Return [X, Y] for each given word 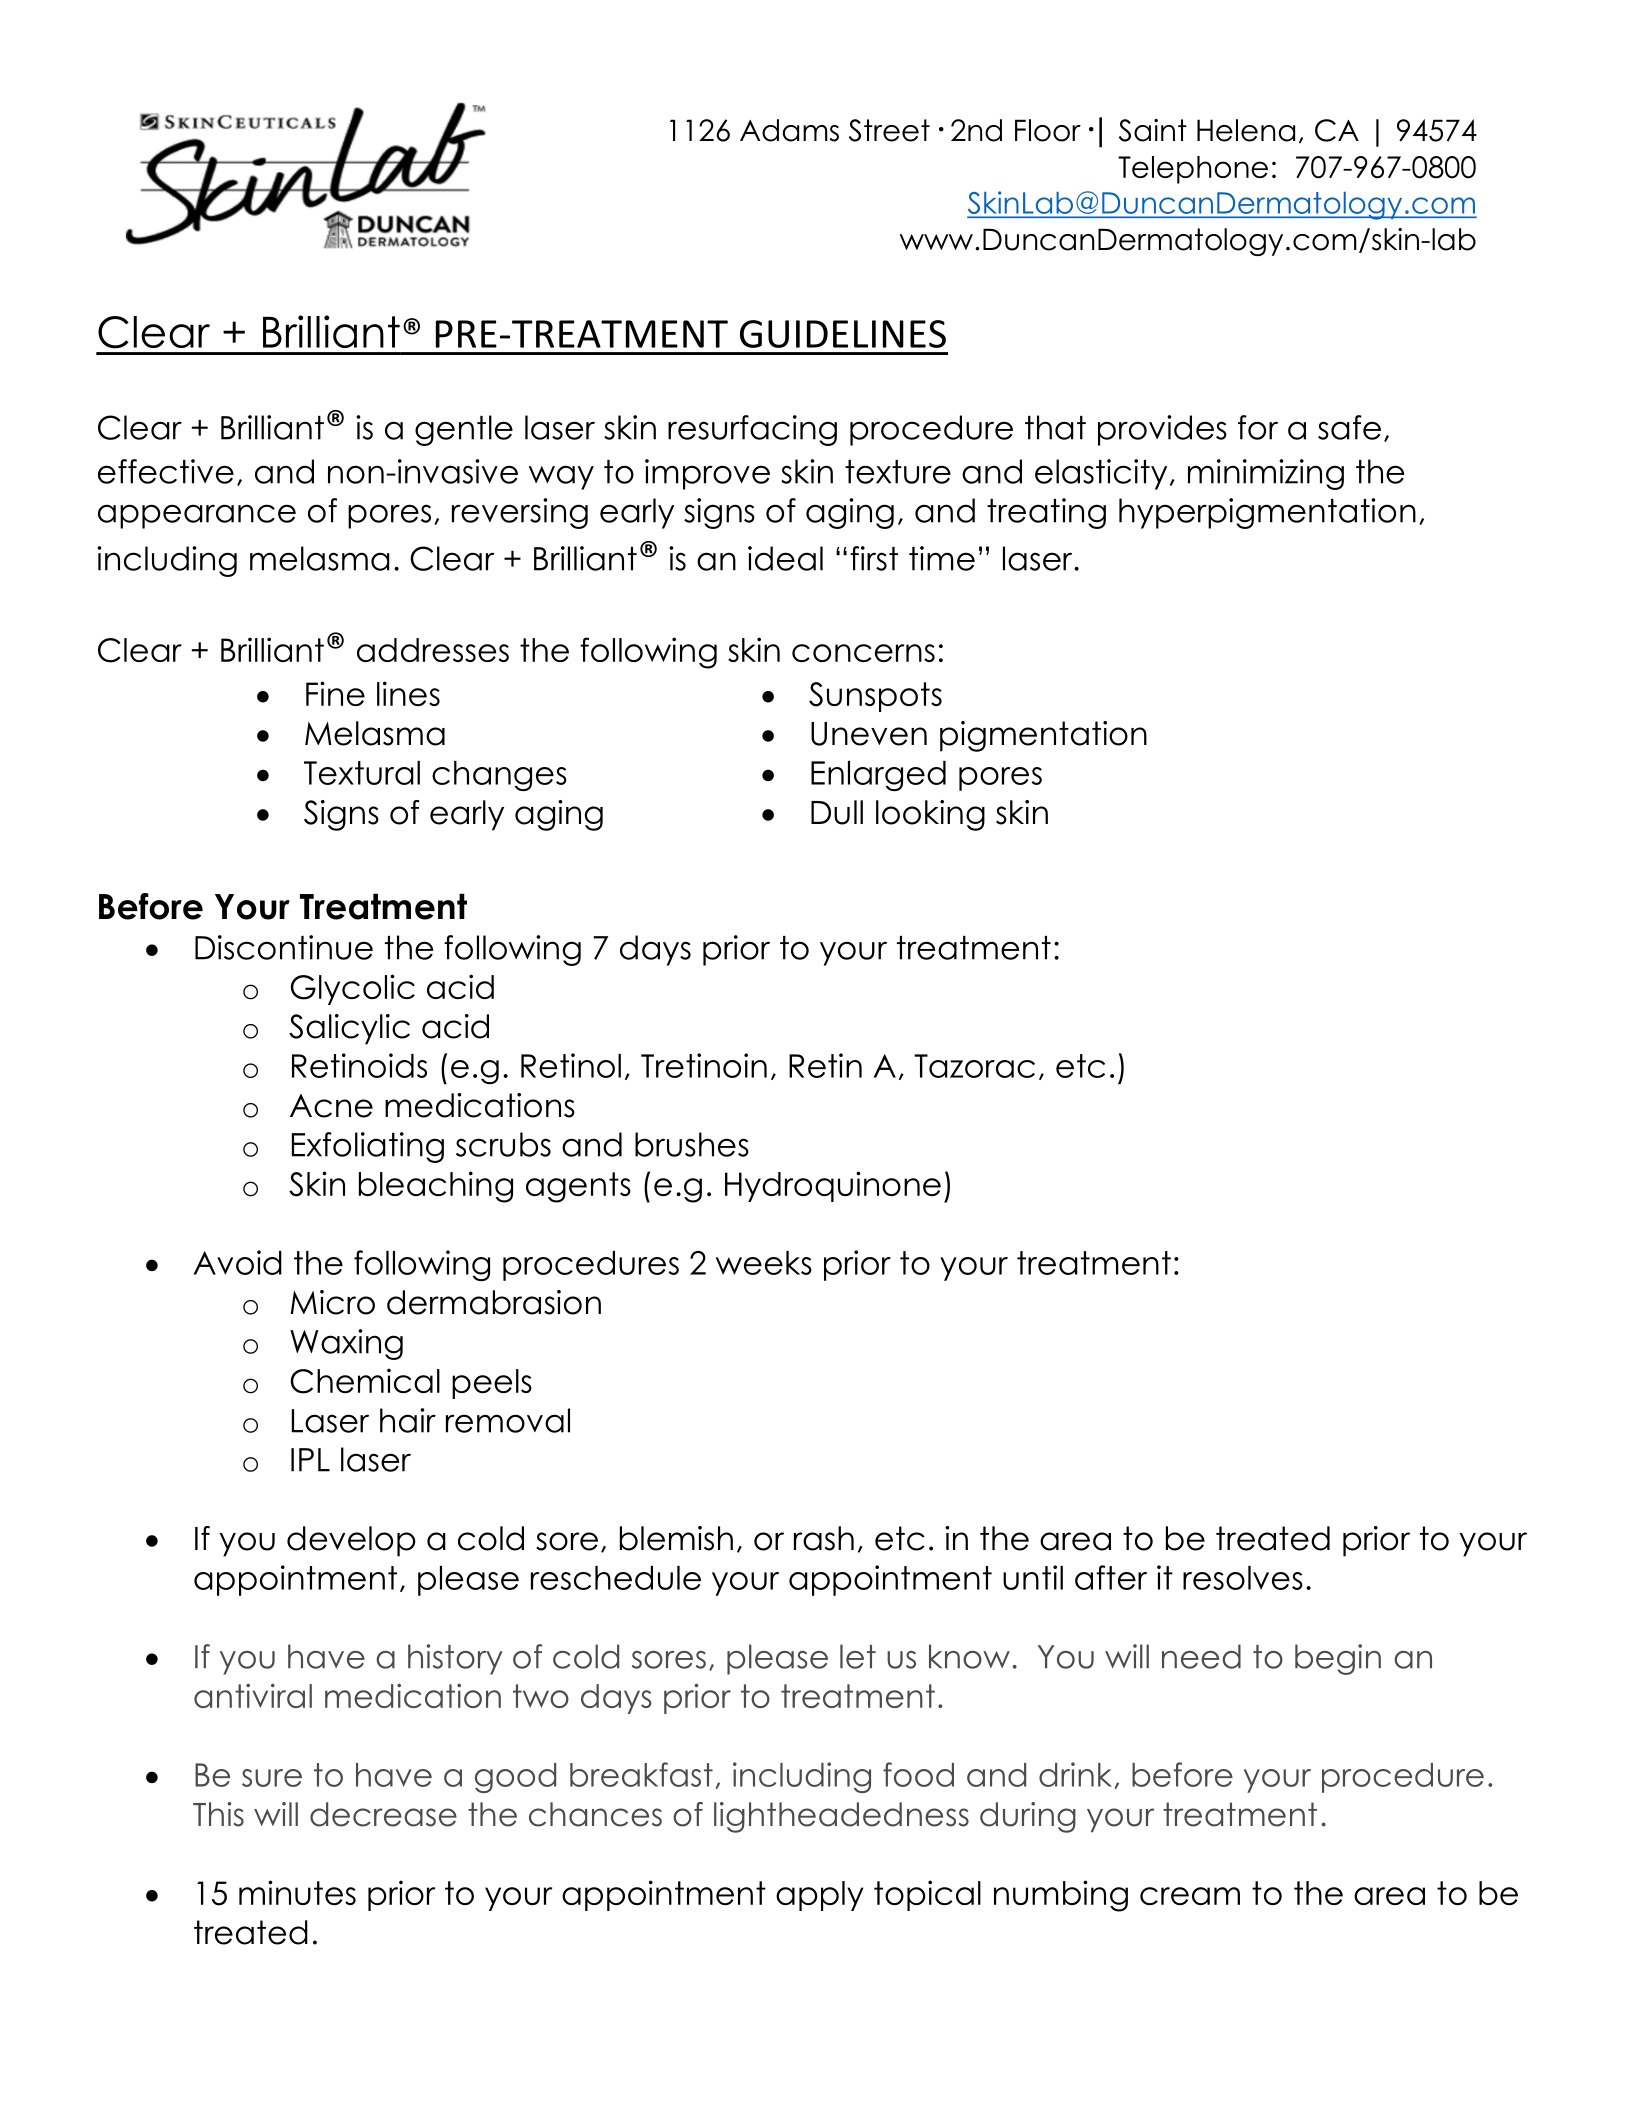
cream [1190, 1896]
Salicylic [349, 1029]
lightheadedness [841, 1817]
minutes [297, 1892]
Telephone [1193, 170]
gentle [464, 430]
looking [930, 815]
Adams [789, 130]
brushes [692, 1144]
